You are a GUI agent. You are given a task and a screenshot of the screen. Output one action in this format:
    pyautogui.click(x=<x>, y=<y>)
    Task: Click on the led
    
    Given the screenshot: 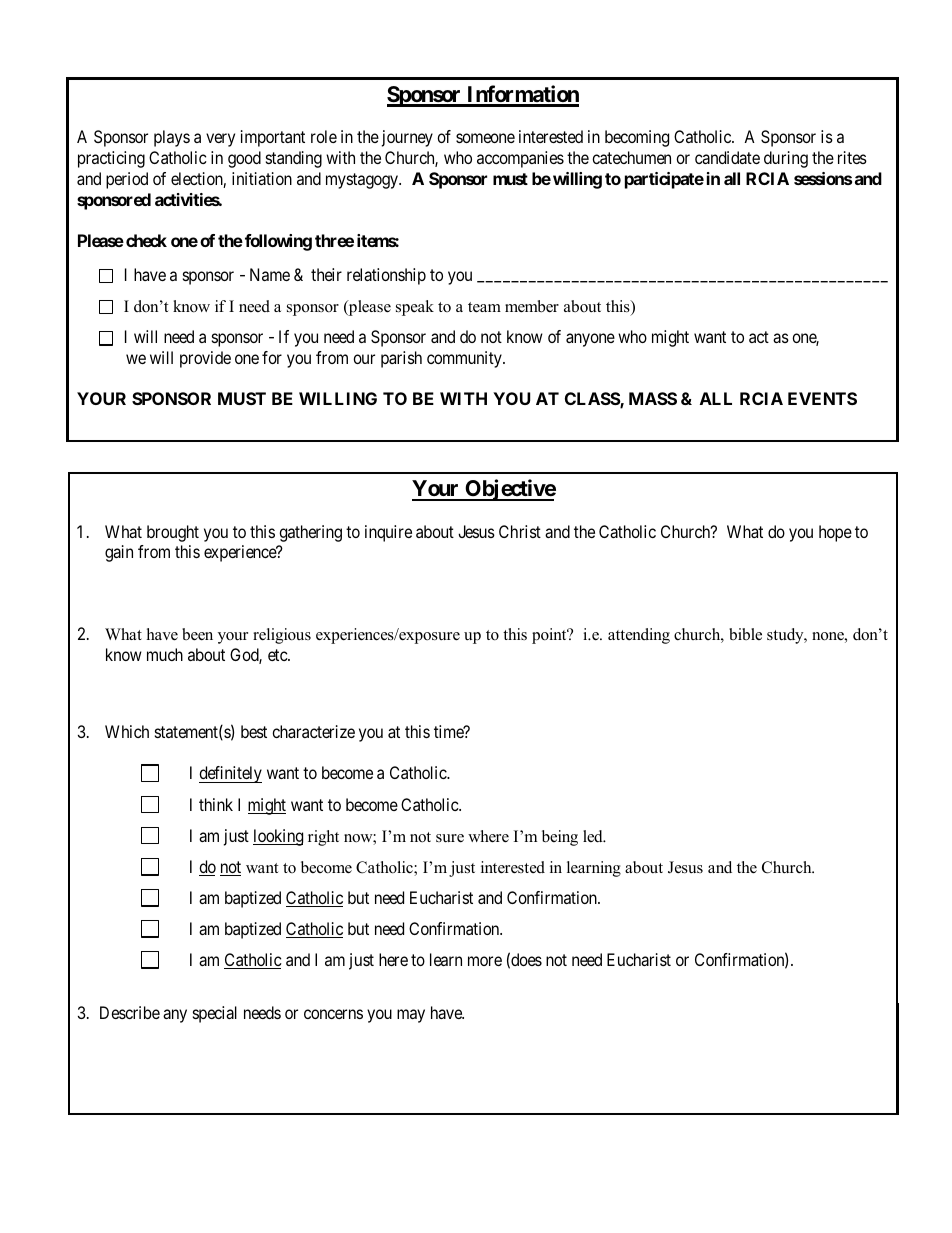 What is the action you would take?
    pyautogui.click(x=594, y=836)
